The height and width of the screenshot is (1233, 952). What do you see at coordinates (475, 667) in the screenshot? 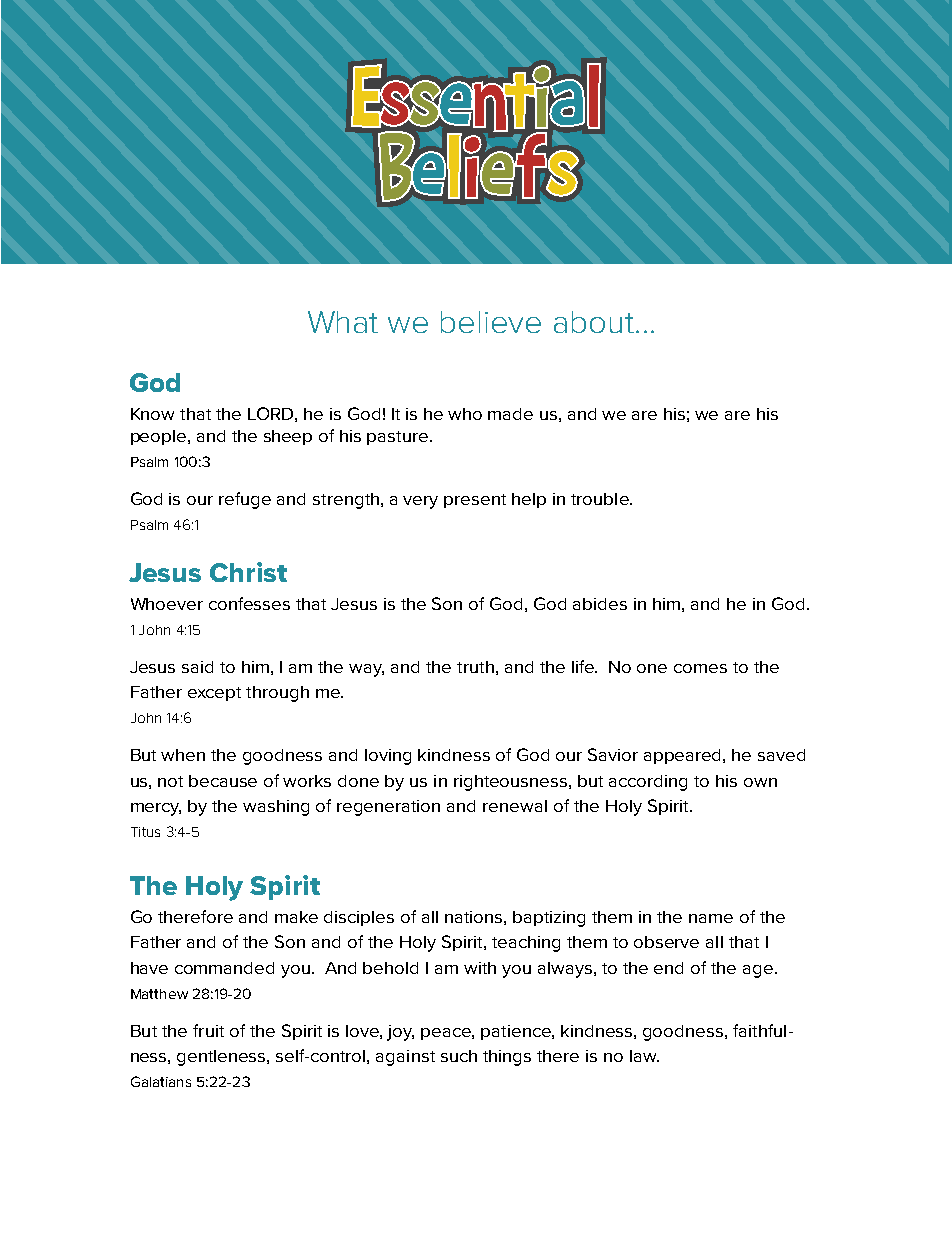
I see `truth` at bounding box center [475, 667].
